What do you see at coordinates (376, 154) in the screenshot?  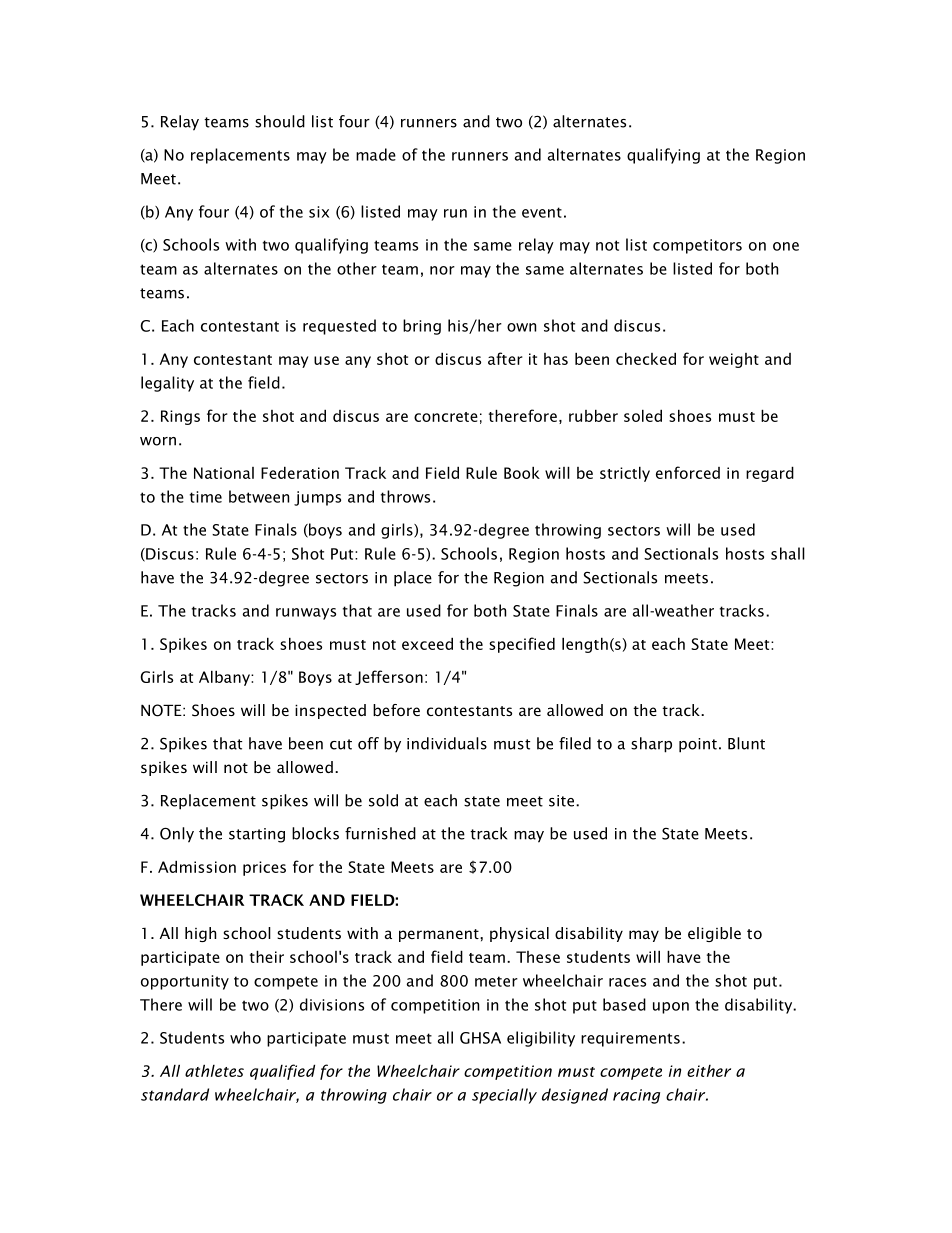 I see `made` at bounding box center [376, 154].
